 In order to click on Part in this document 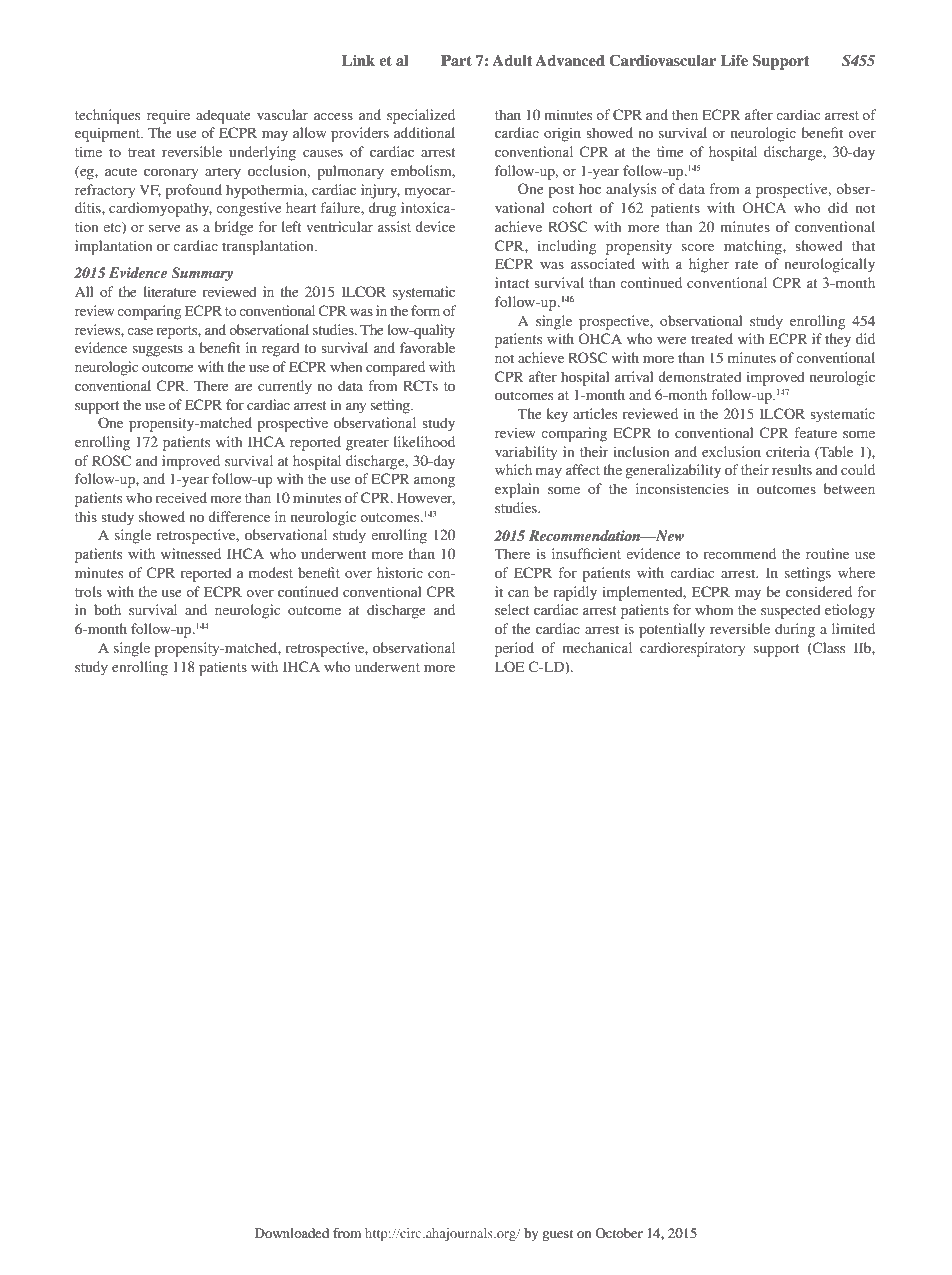, I will do `click(456, 60)`.
